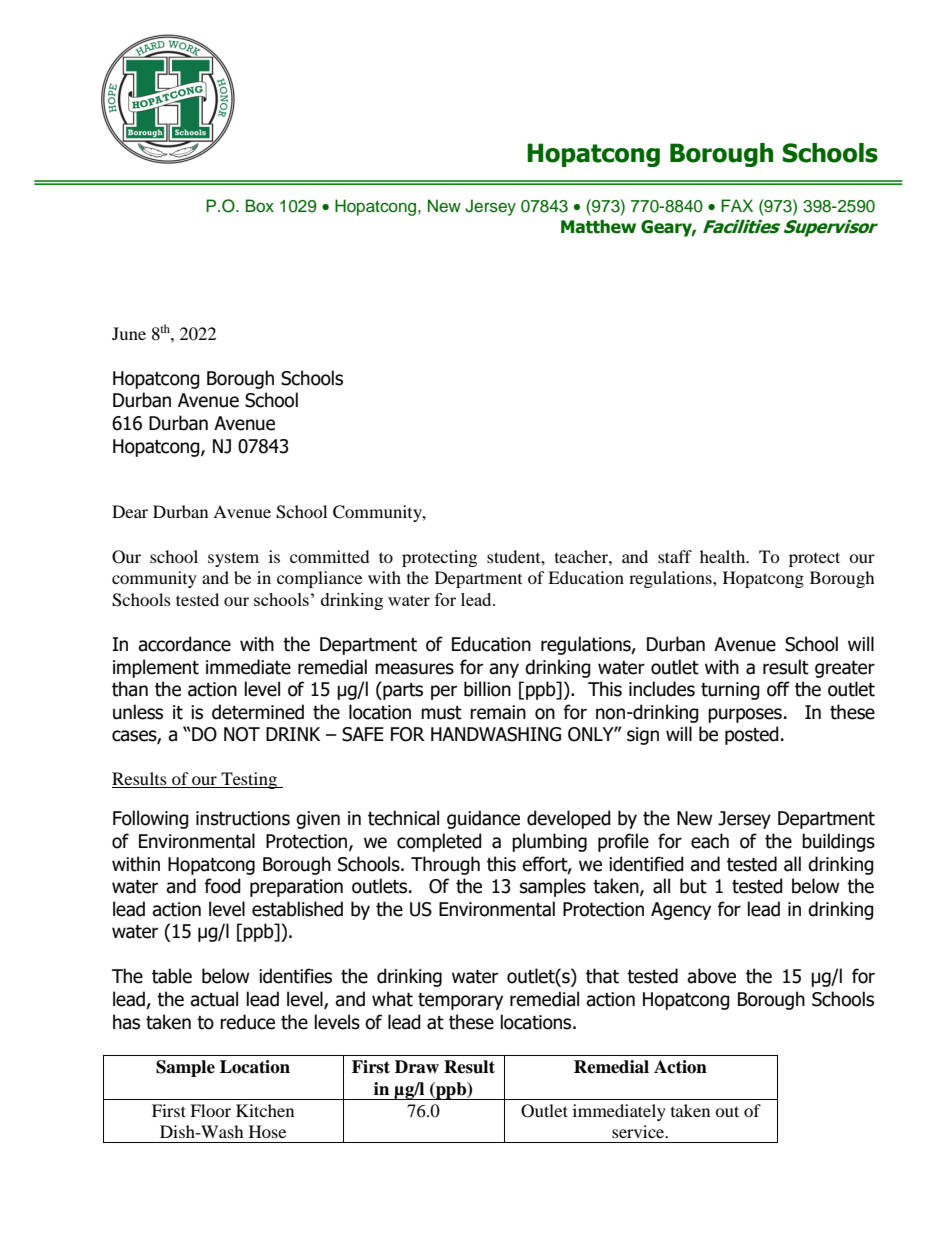 Image resolution: width=952 pixels, height=1233 pixels. I want to click on FAX, so click(737, 205).
